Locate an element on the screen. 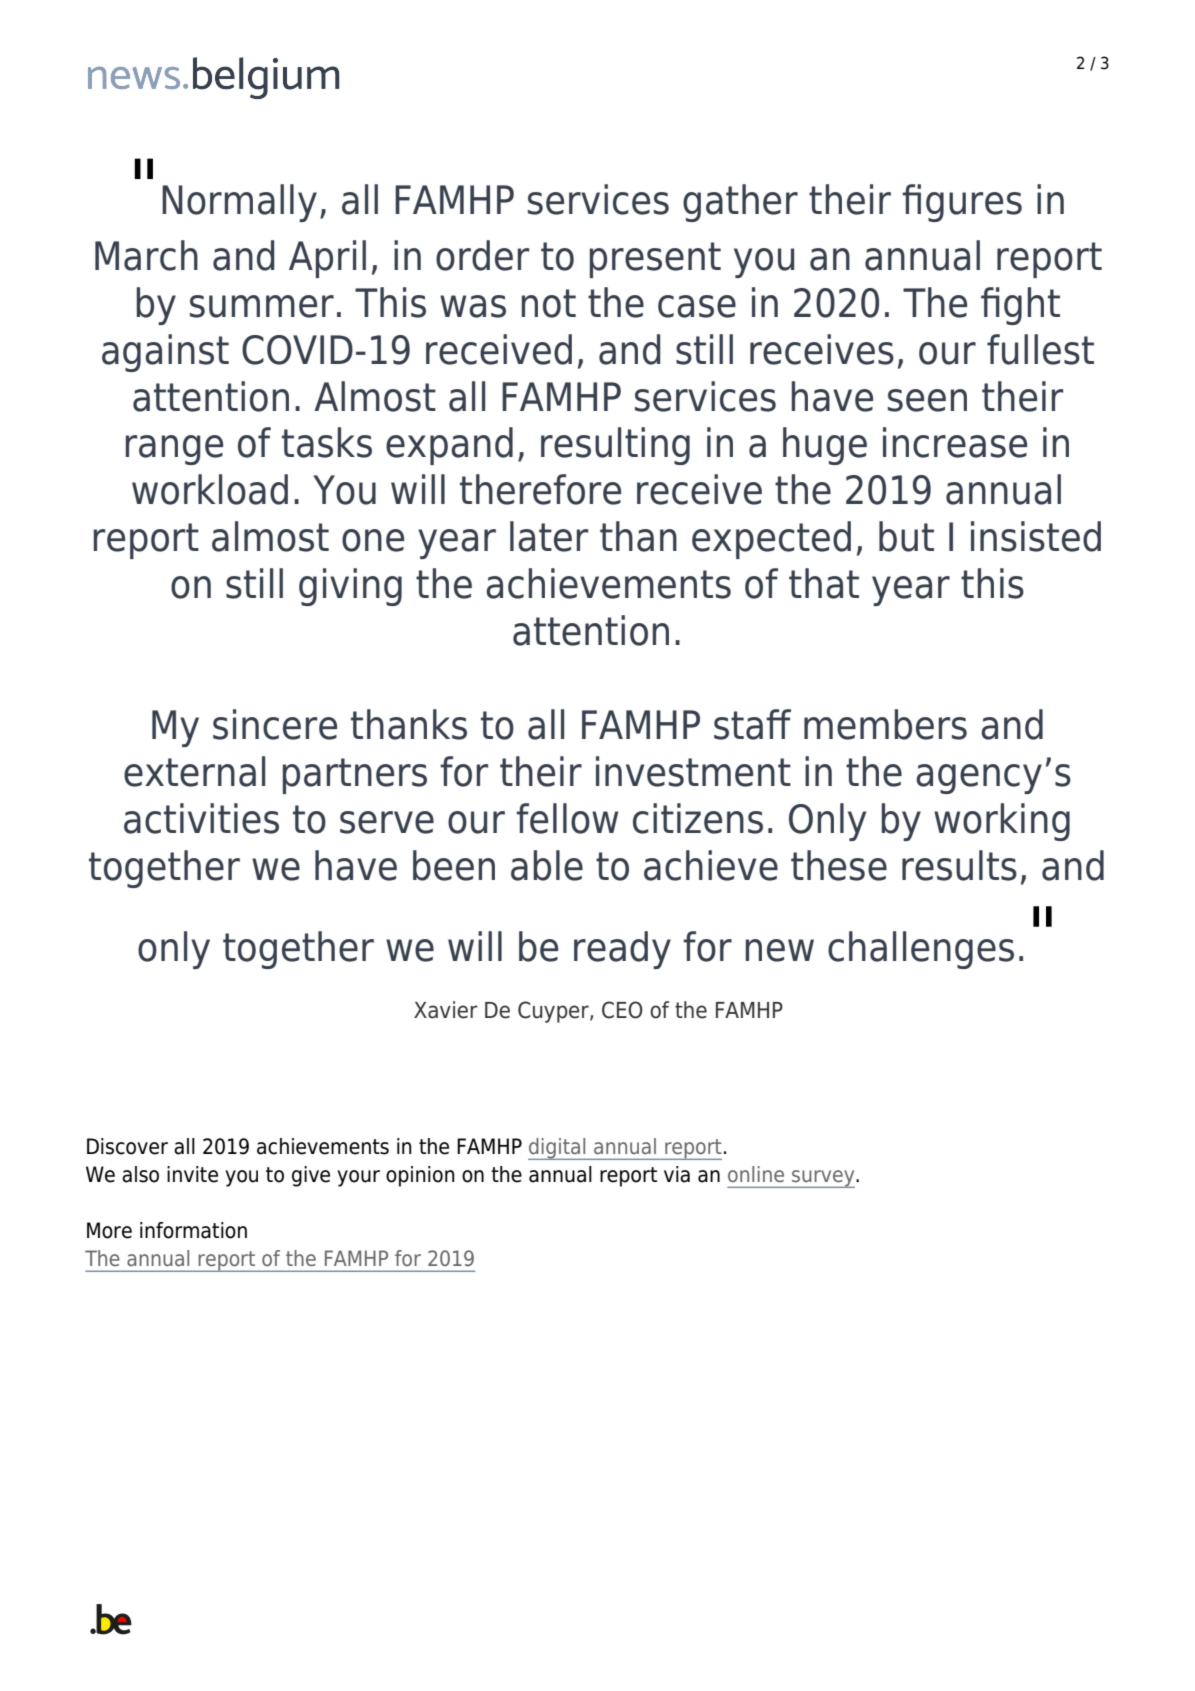  but is located at coordinates (906, 536).
